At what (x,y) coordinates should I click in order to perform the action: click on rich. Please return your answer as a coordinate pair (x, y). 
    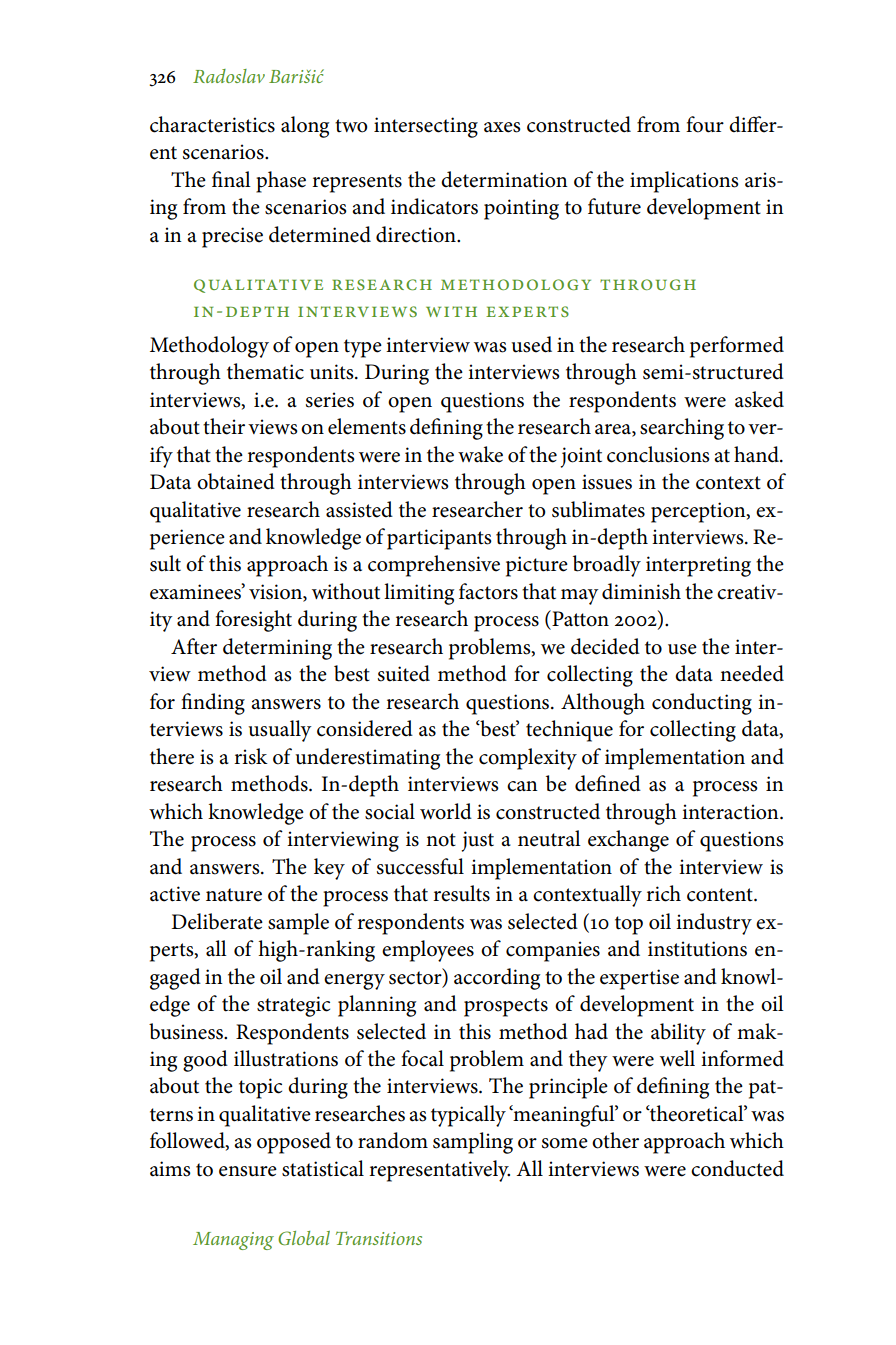
    Looking at the image, I should click on (663, 893).
